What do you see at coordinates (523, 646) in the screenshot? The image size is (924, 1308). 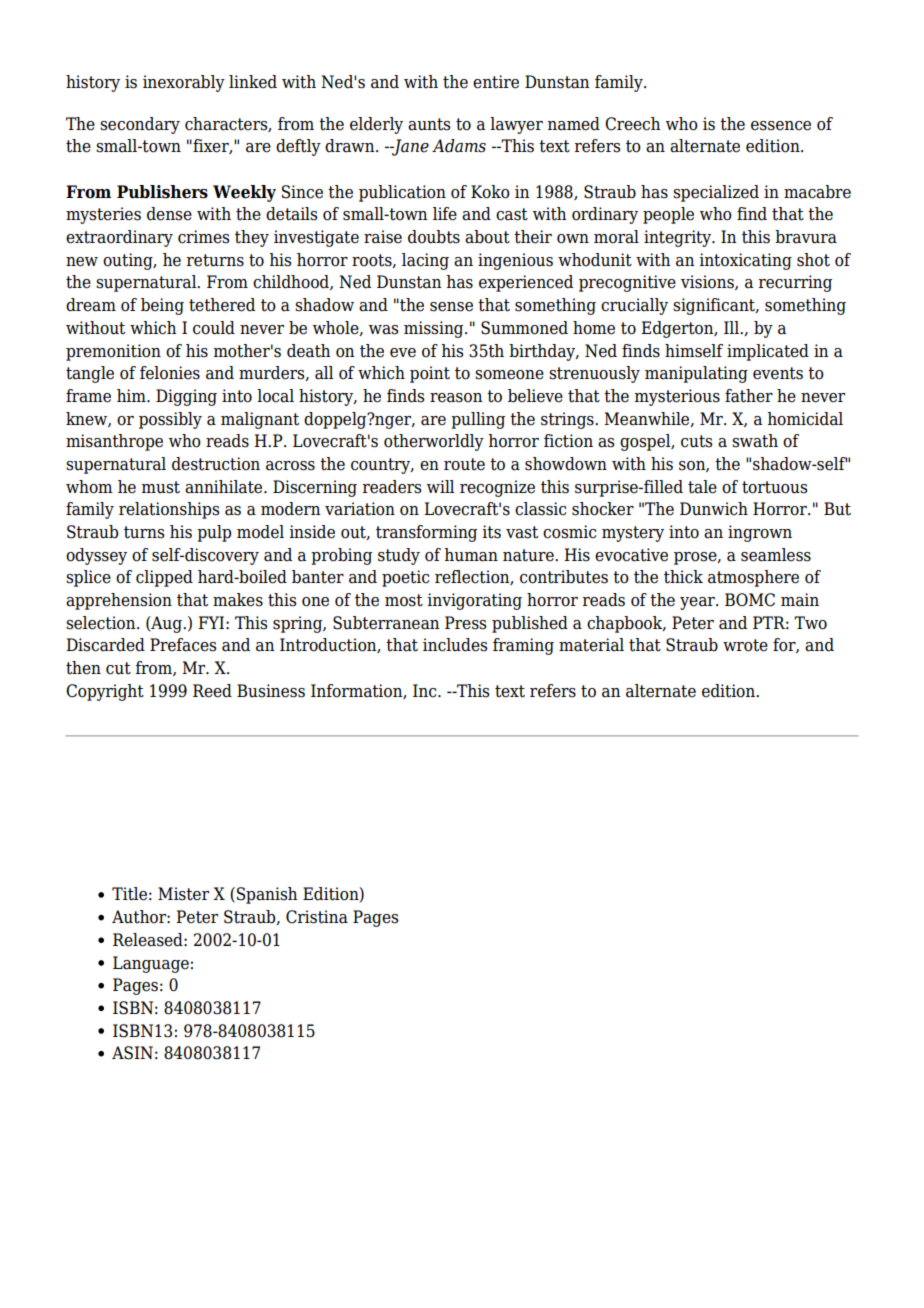 I see `framing` at bounding box center [523, 646].
